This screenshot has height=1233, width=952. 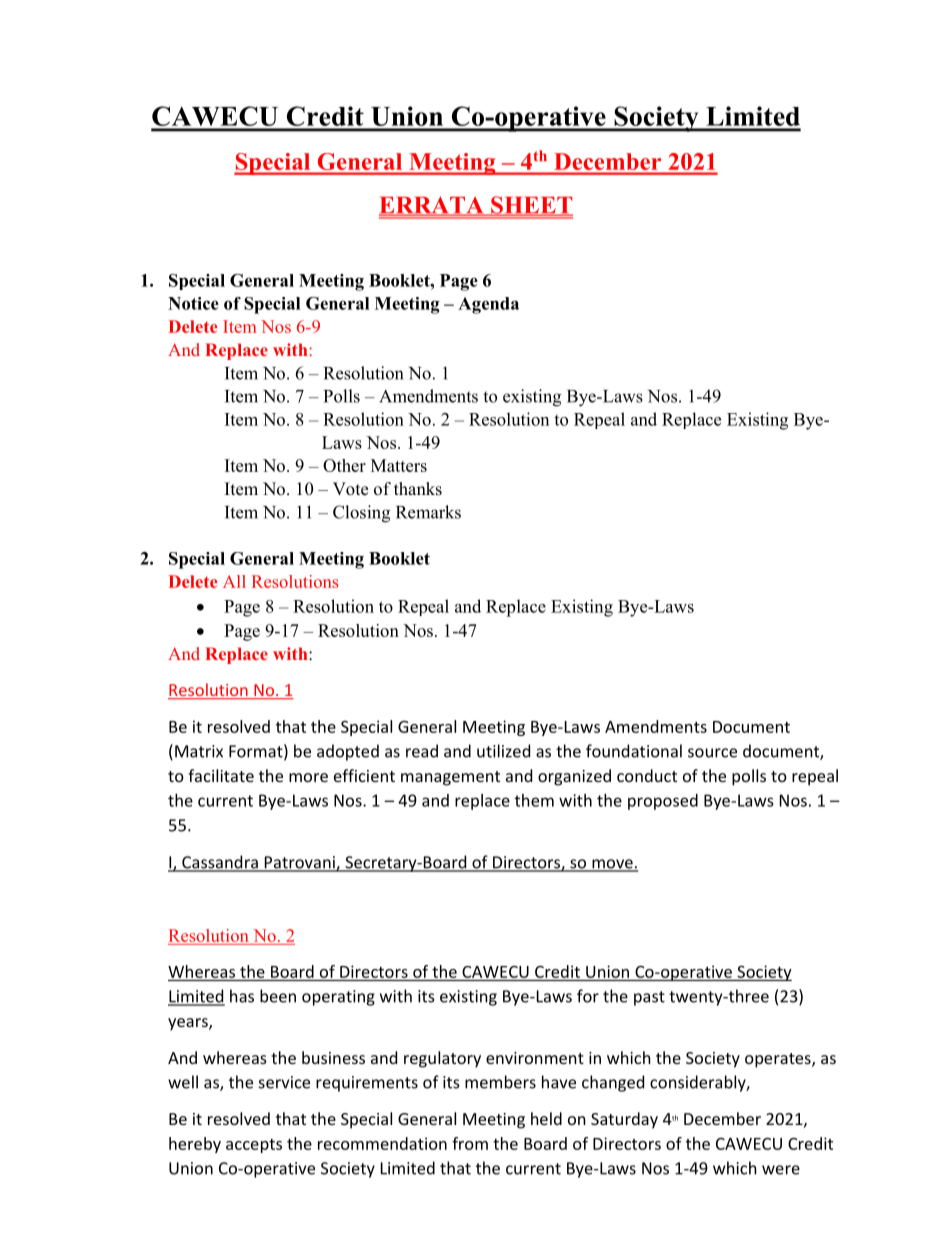 I want to click on Cassandra, so click(x=220, y=863).
